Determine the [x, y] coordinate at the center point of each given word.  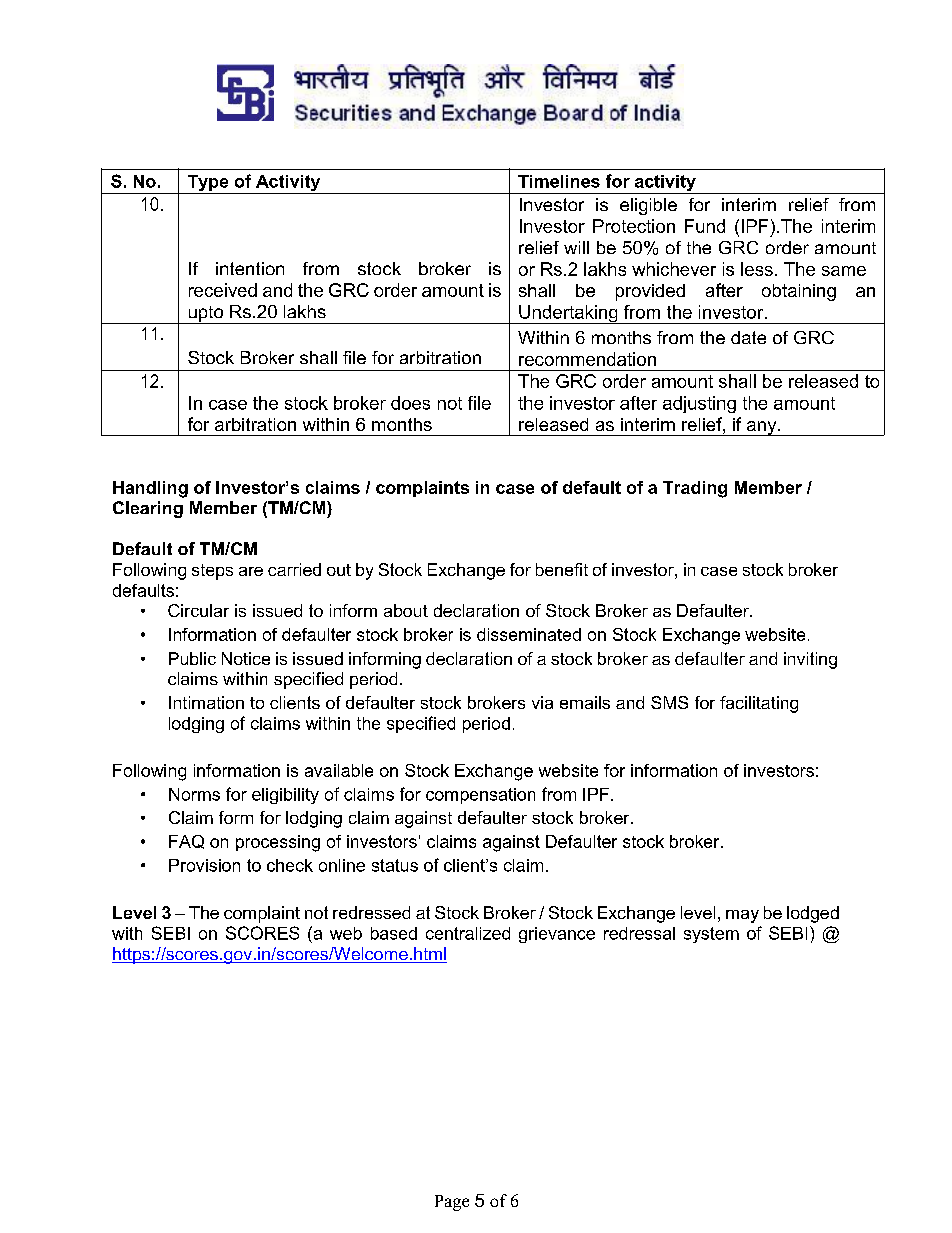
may [742, 916]
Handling [150, 489]
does [410, 403]
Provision [204, 865]
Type [208, 184]
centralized [468, 933]
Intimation [206, 702]
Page [452, 1203]
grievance [557, 935]
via [542, 702]
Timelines [559, 181]
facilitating [759, 704]
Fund [705, 226]
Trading [695, 489]
